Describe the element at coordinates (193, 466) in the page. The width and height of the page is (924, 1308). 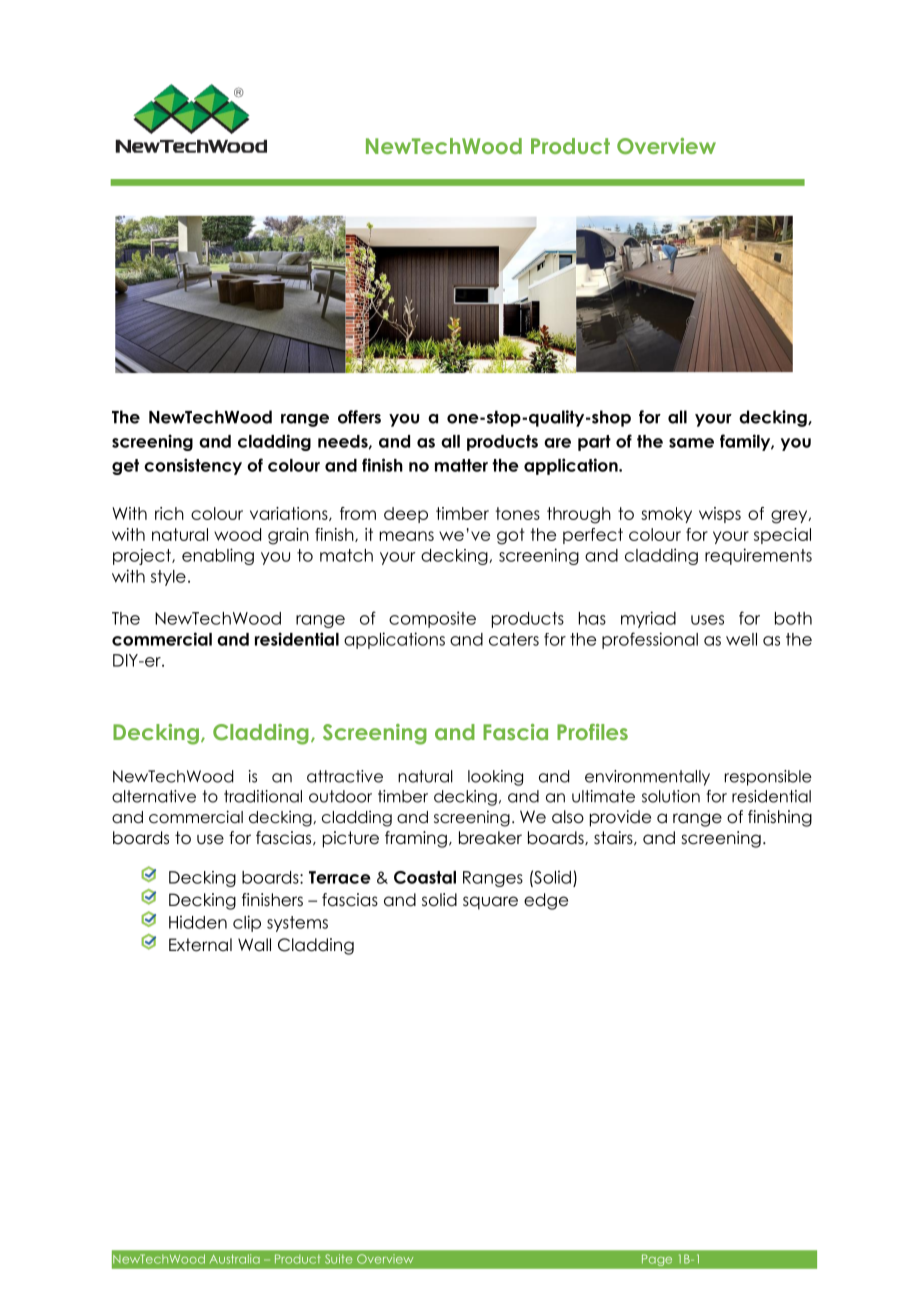
I see `consistency` at that location.
